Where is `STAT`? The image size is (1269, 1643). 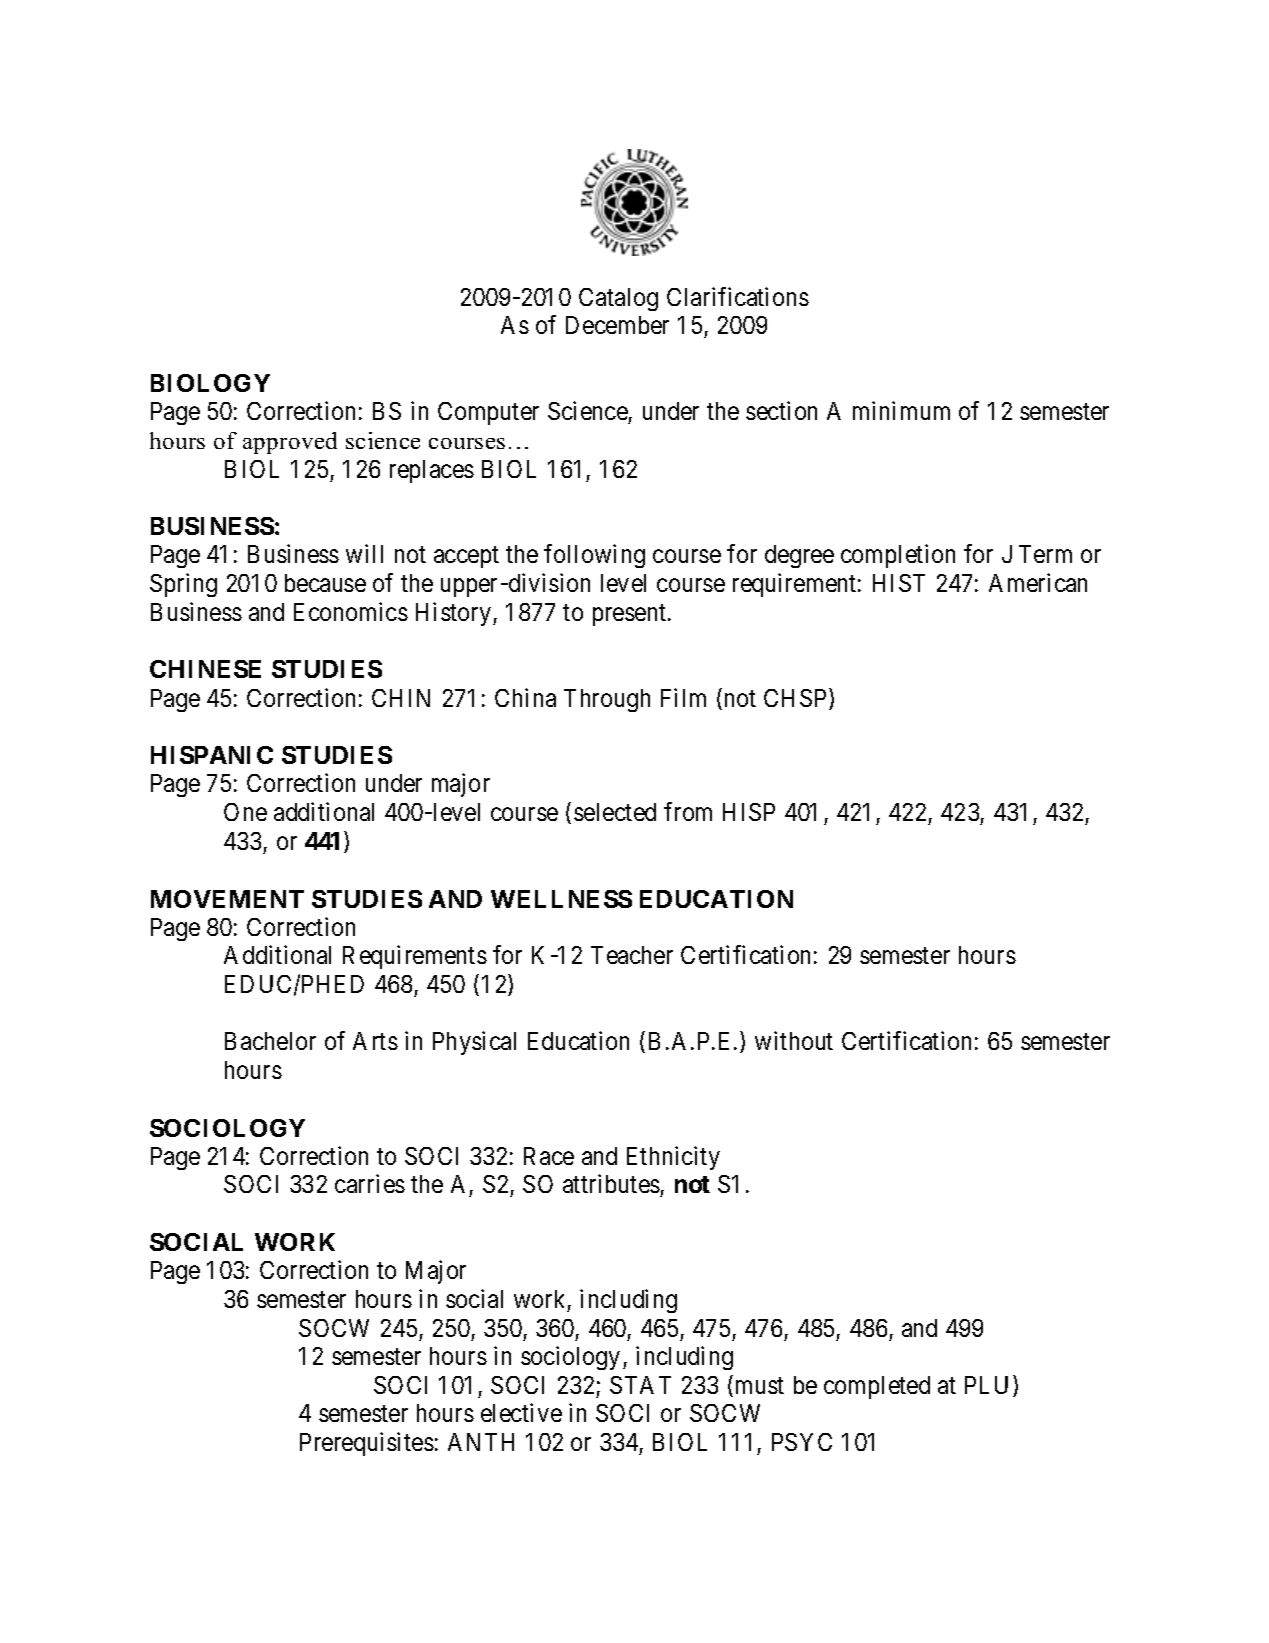 STAT is located at coordinates (640, 1385).
